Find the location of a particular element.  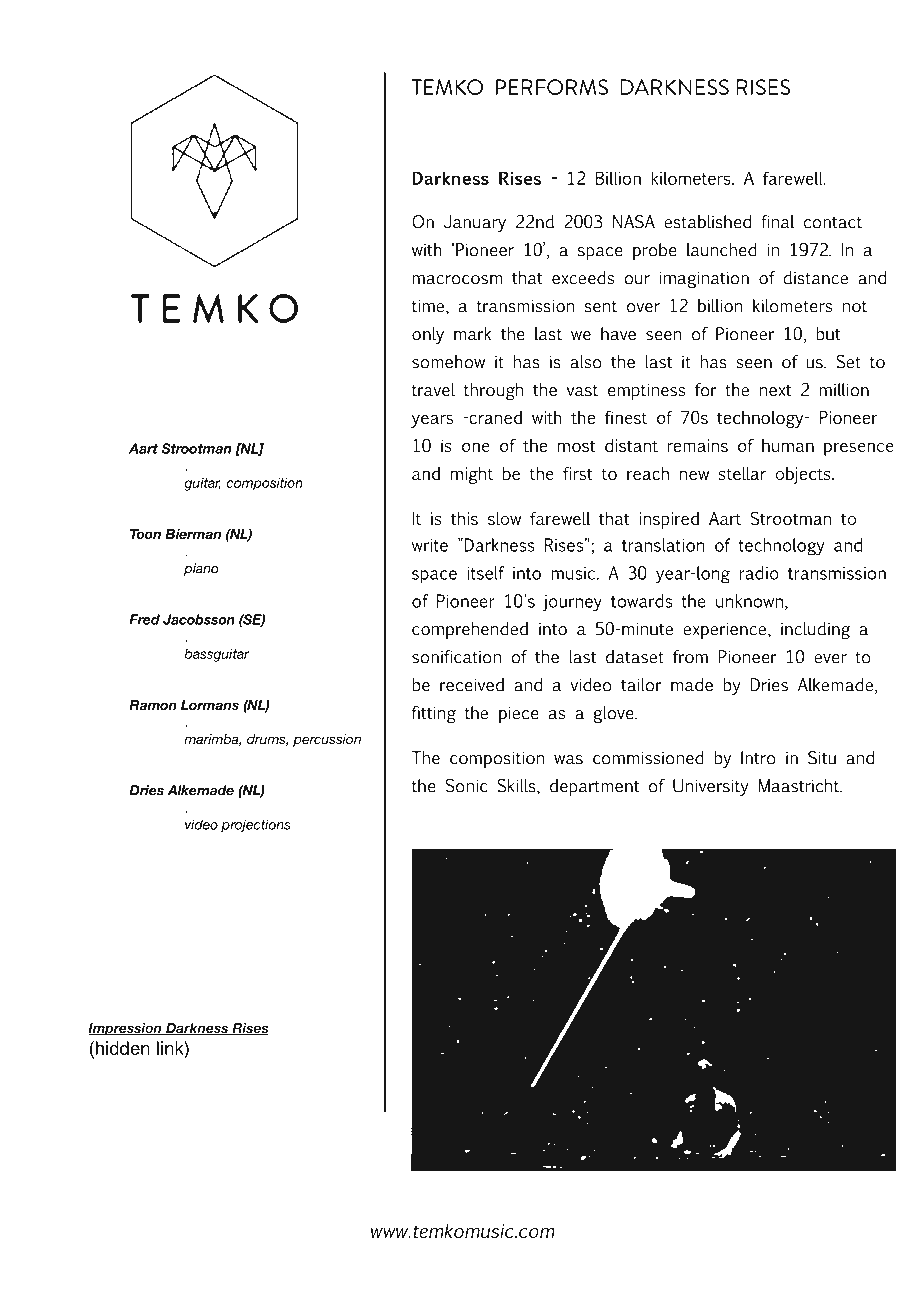

final is located at coordinates (777, 222).
